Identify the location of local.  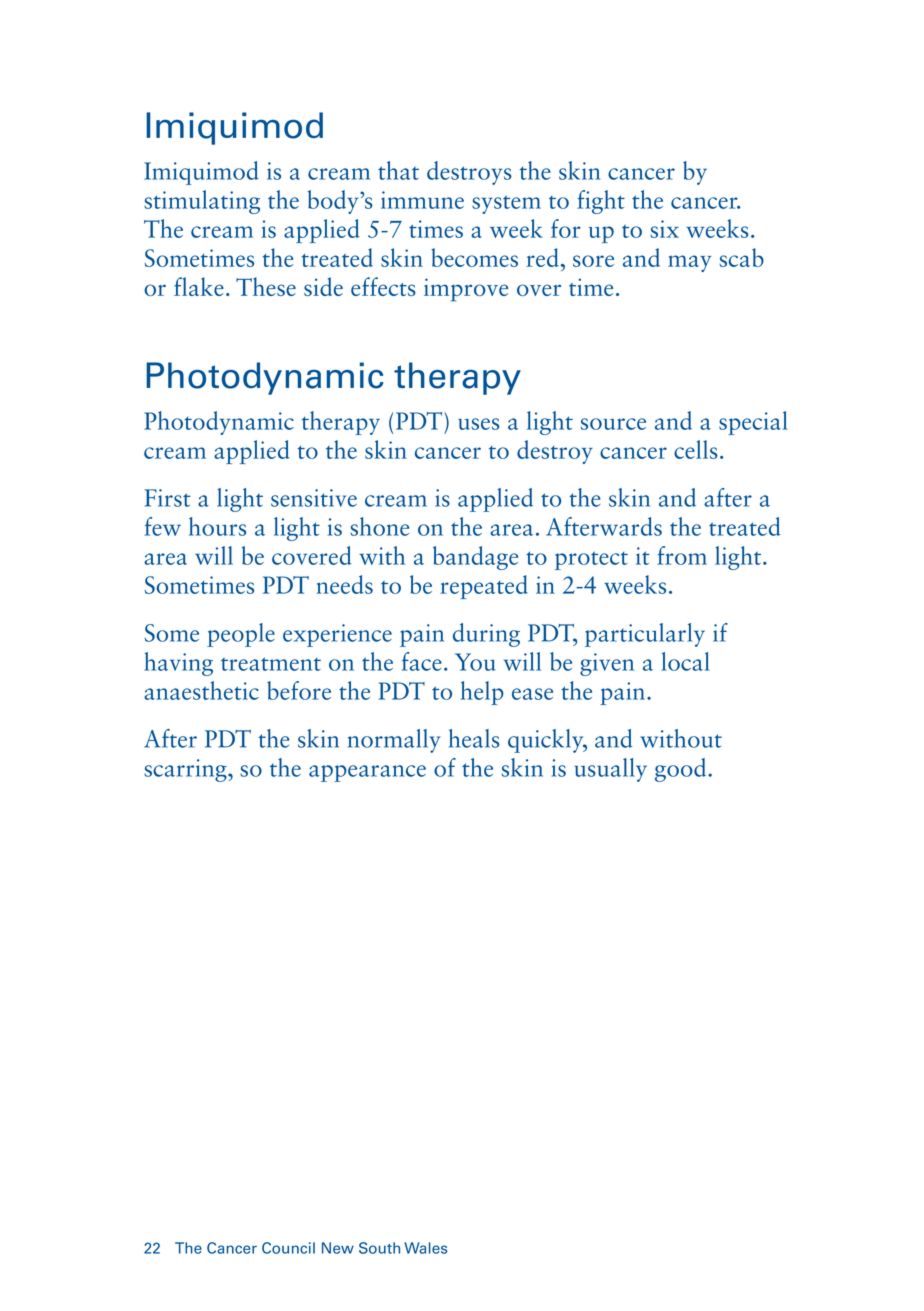
(686, 661).
